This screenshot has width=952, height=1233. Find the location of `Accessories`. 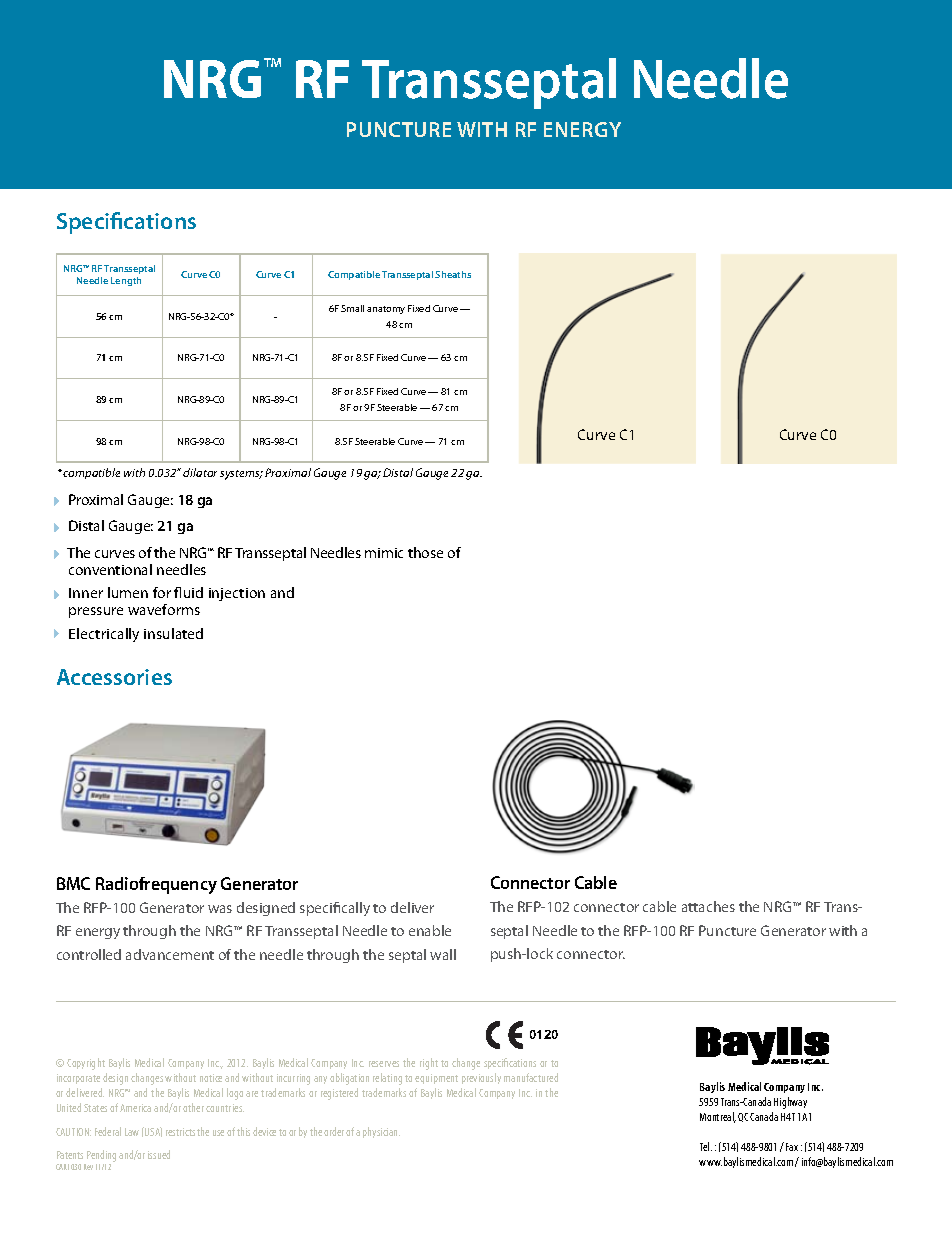

Accessories is located at coordinates (114, 677).
